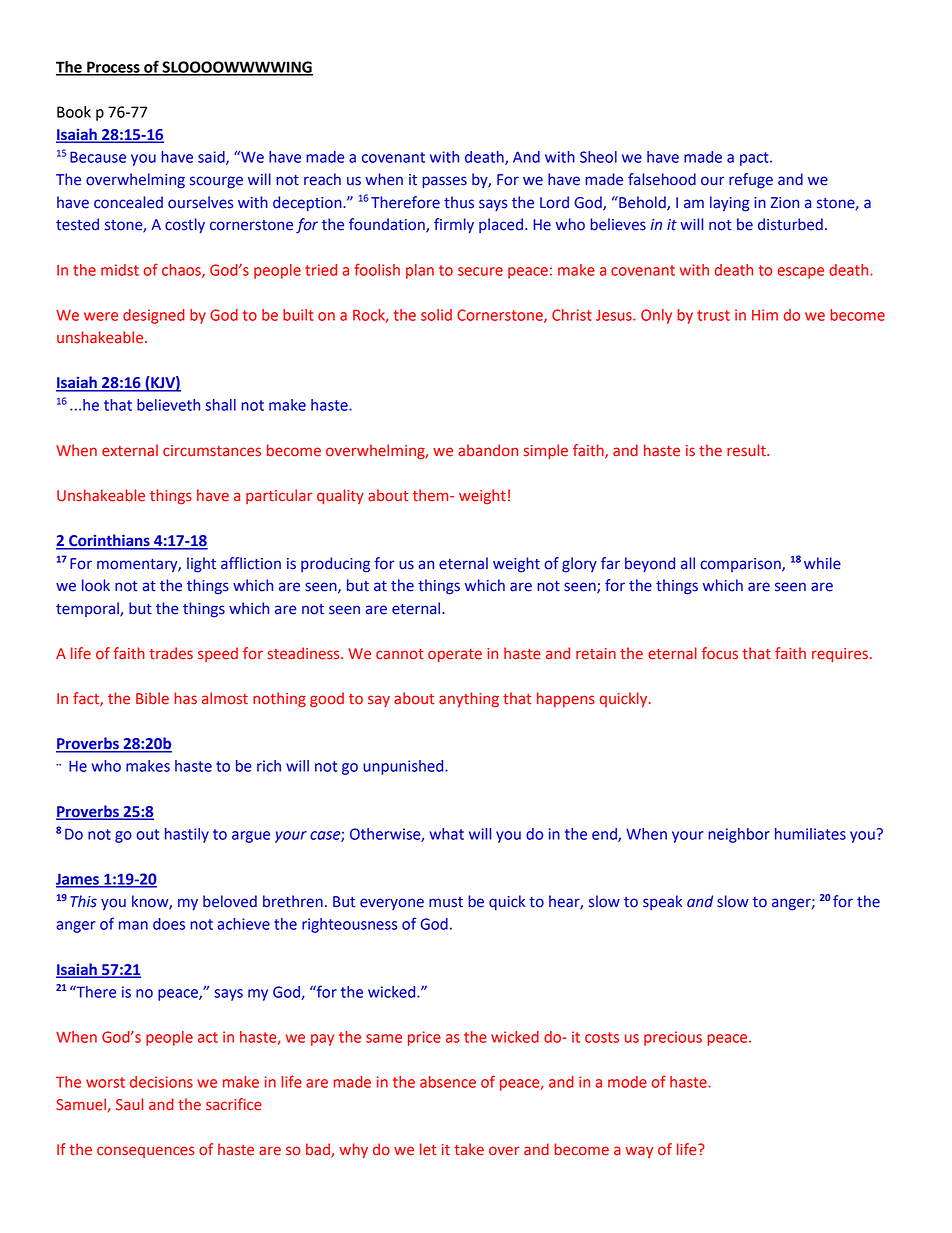 The image size is (952, 1233). I want to click on designed, so click(154, 316).
